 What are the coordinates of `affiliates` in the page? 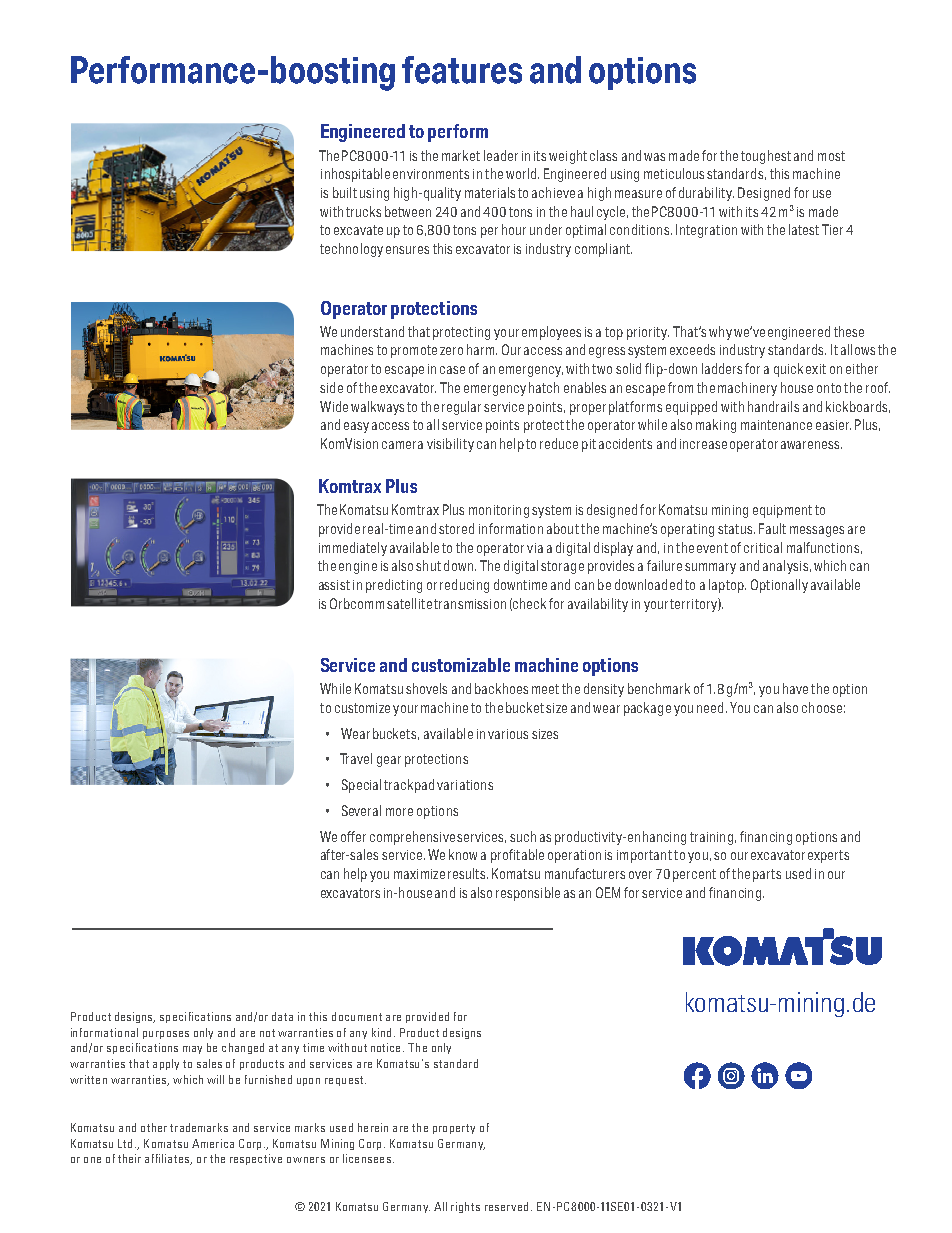 It's located at (168, 1159).
